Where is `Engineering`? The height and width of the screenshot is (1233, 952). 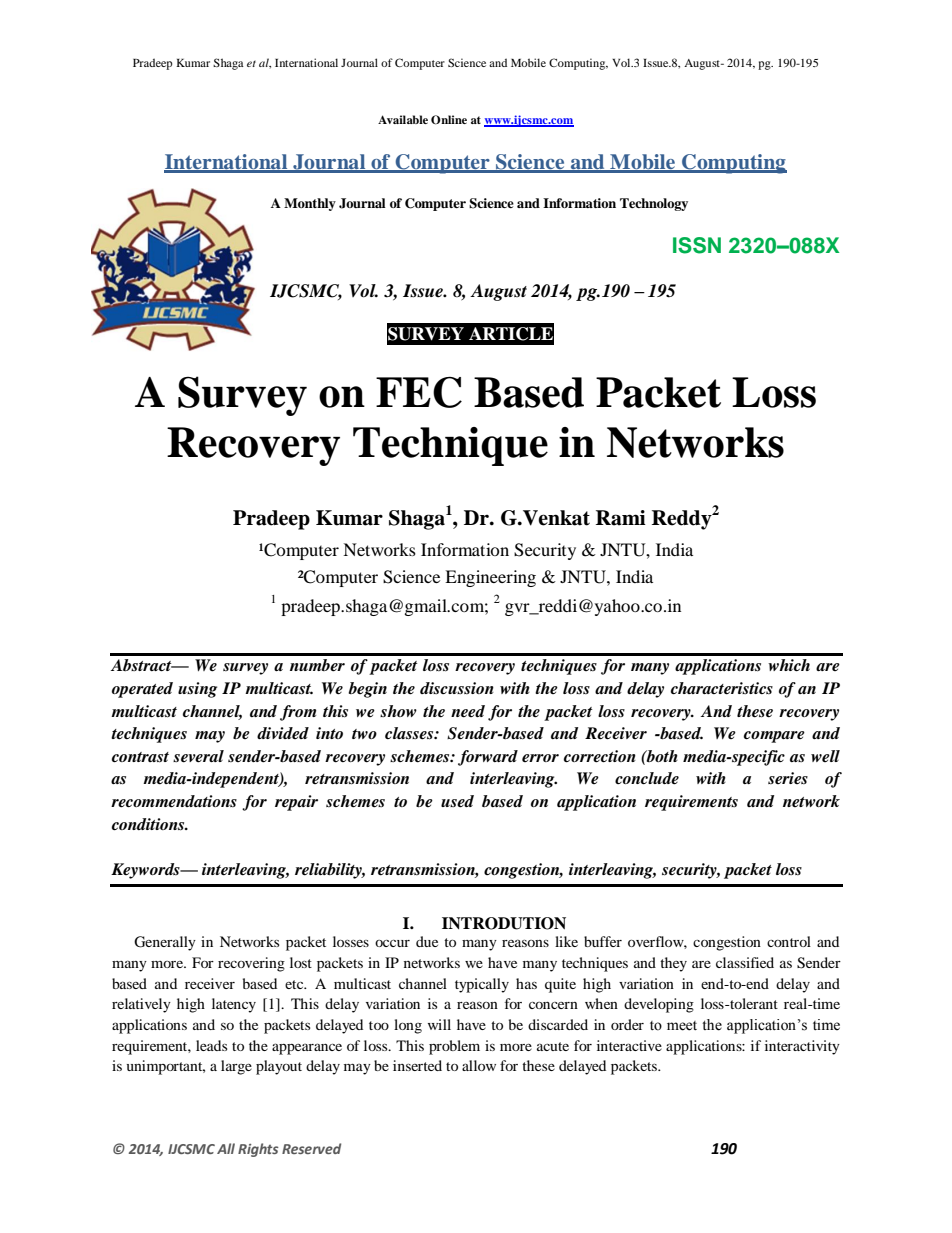 Engineering is located at coordinates (490, 578).
